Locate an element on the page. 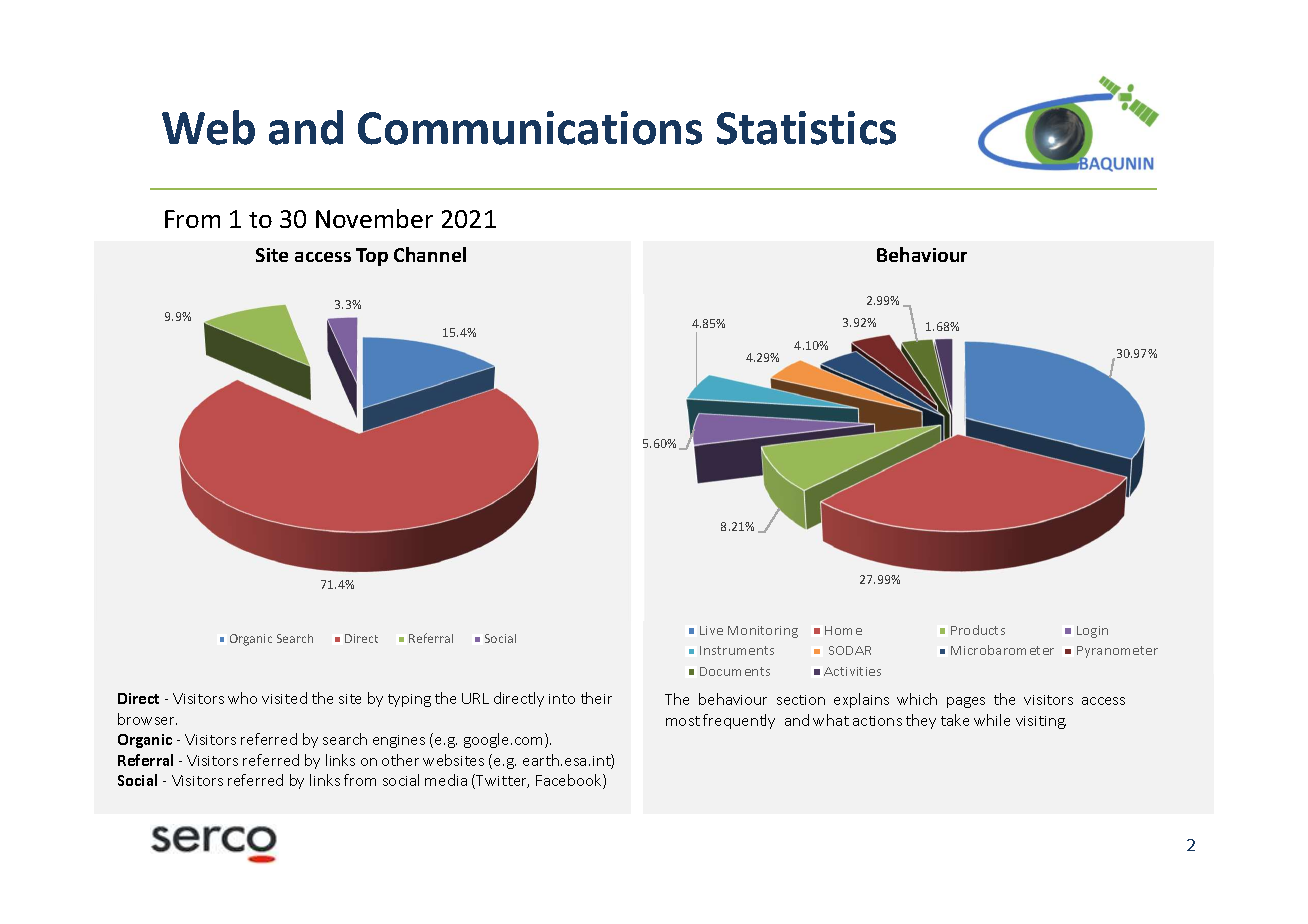 This document has width=1308, height=924. Communications is located at coordinates (530, 128).
